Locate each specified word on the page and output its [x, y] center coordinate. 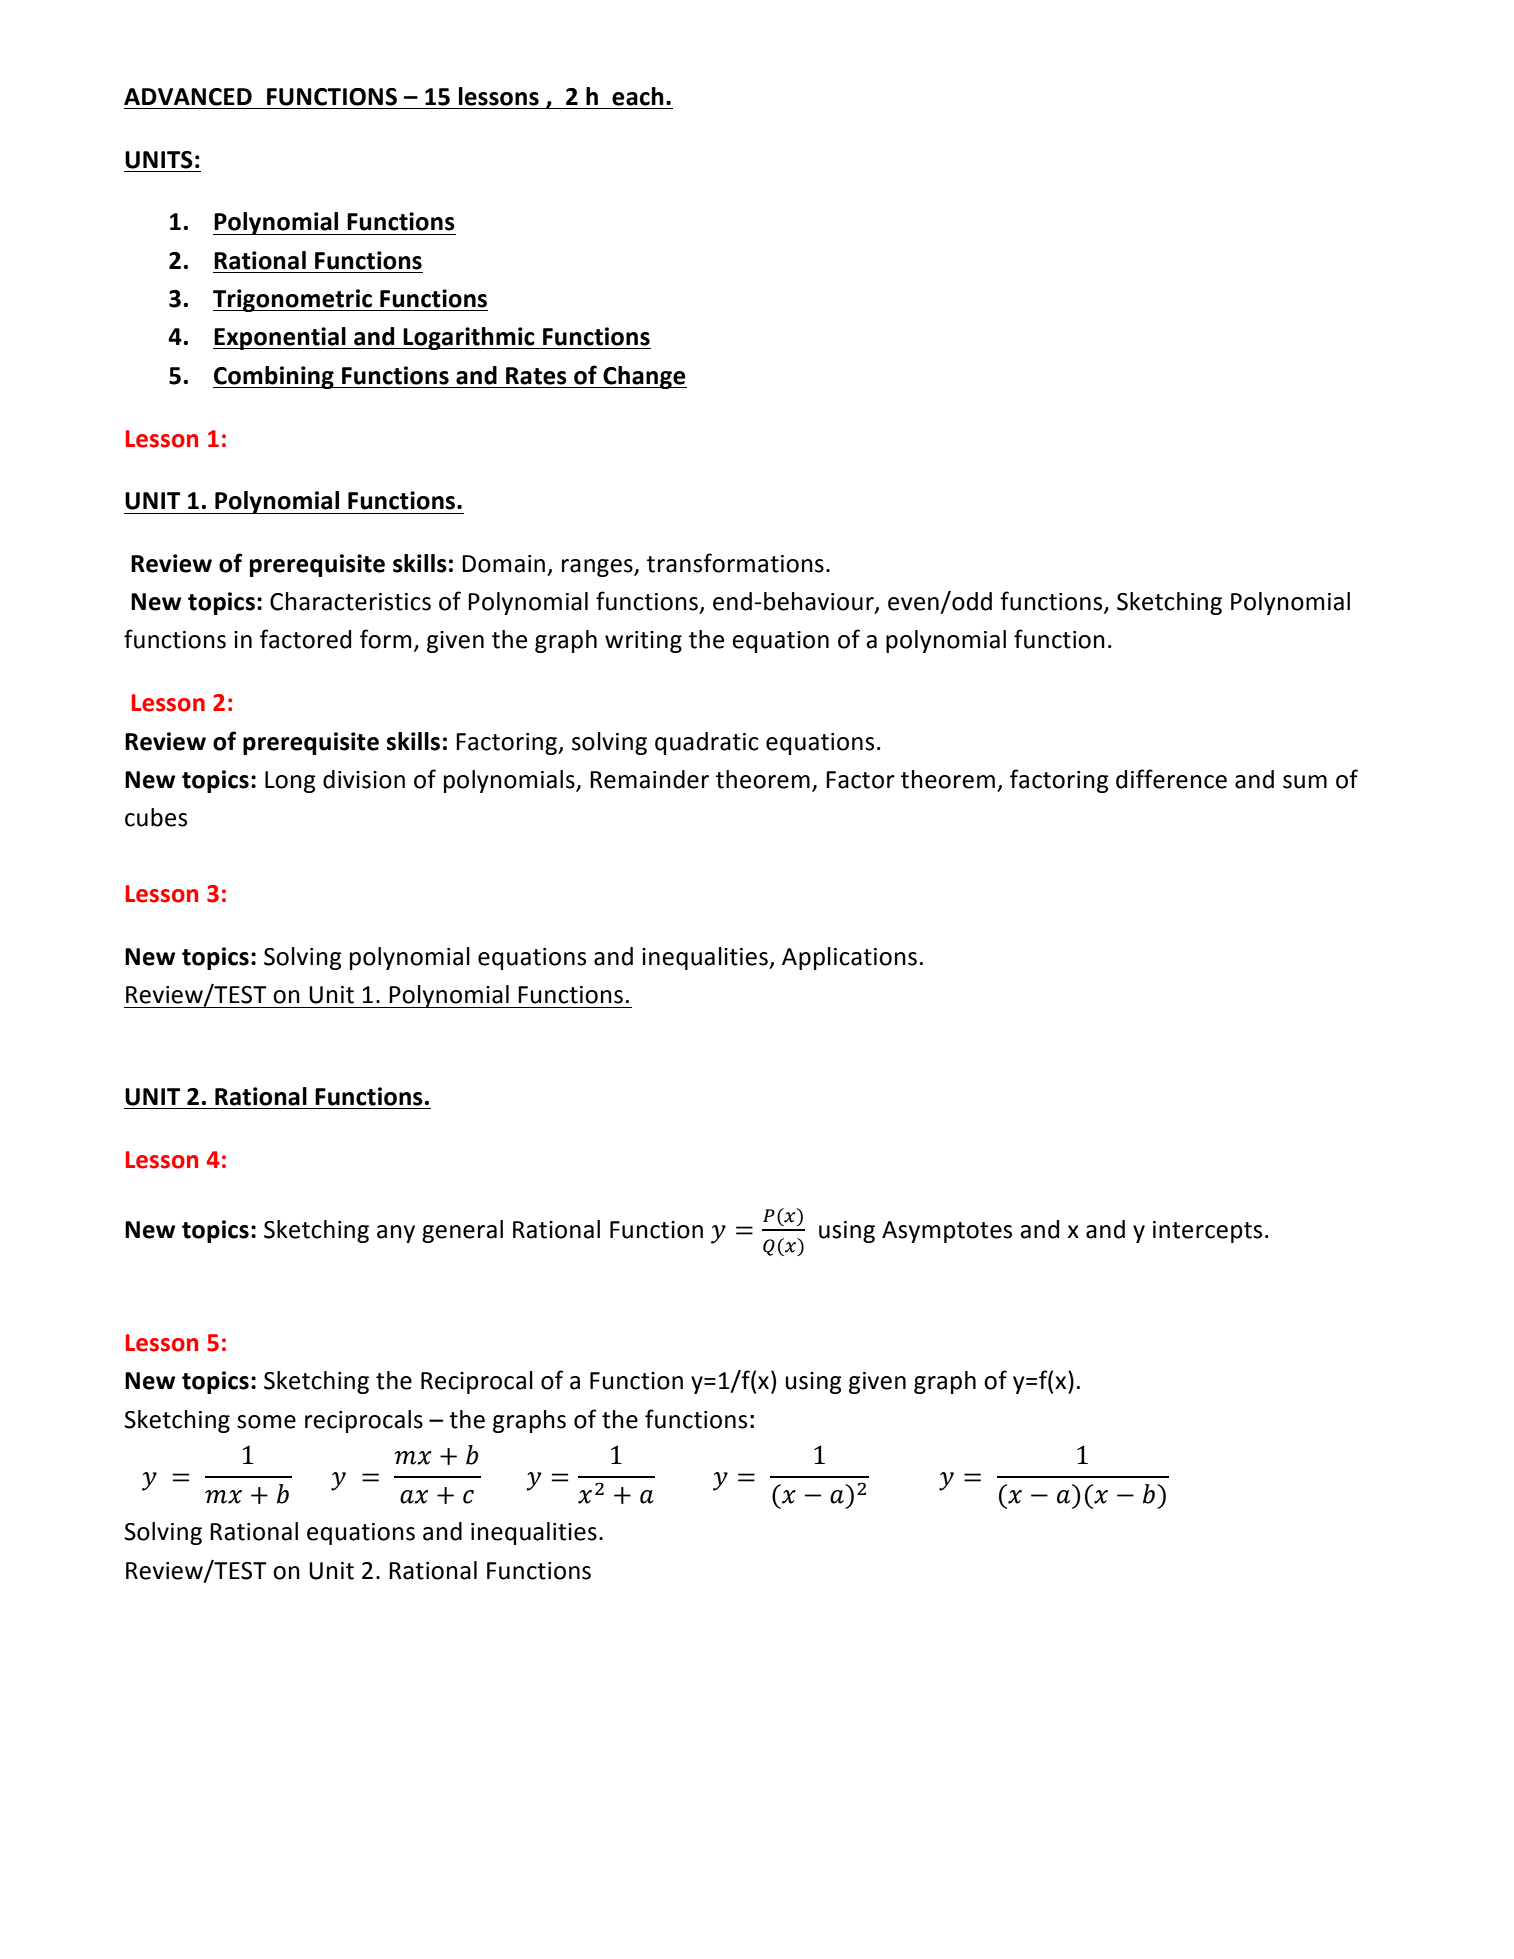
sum [1305, 782]
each [638, 96]
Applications [849, 958]
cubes [156, 817]
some [266, 1422]
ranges [598, 568]
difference [1171, 779]
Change [644, 377]
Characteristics [350, 601]
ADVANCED [188, 97]
